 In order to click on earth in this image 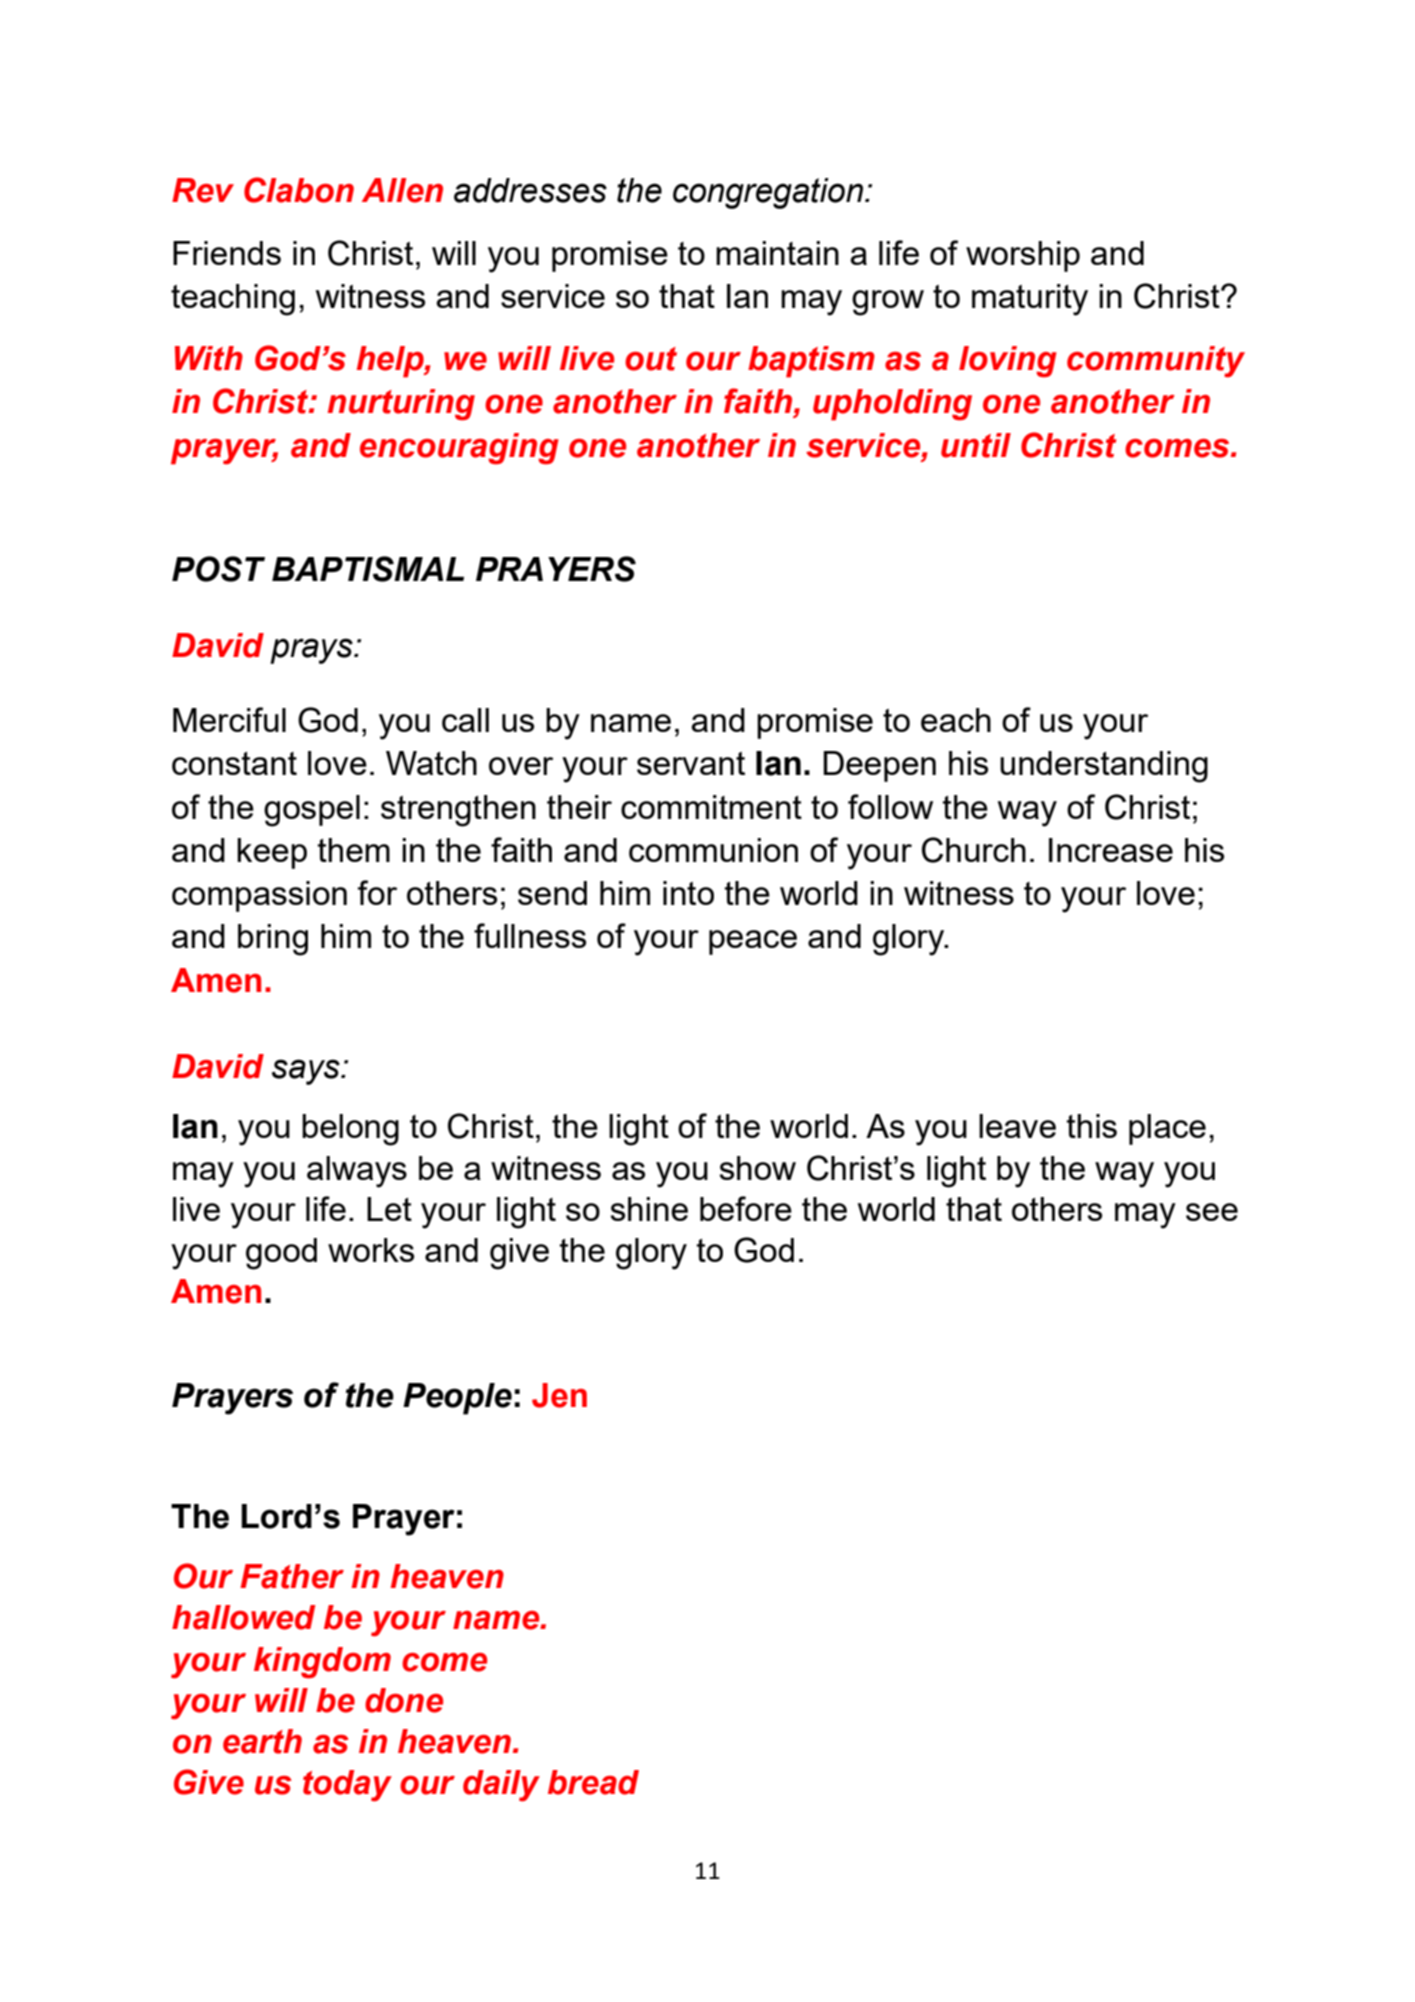, I will do `click(262, 1741)`.
